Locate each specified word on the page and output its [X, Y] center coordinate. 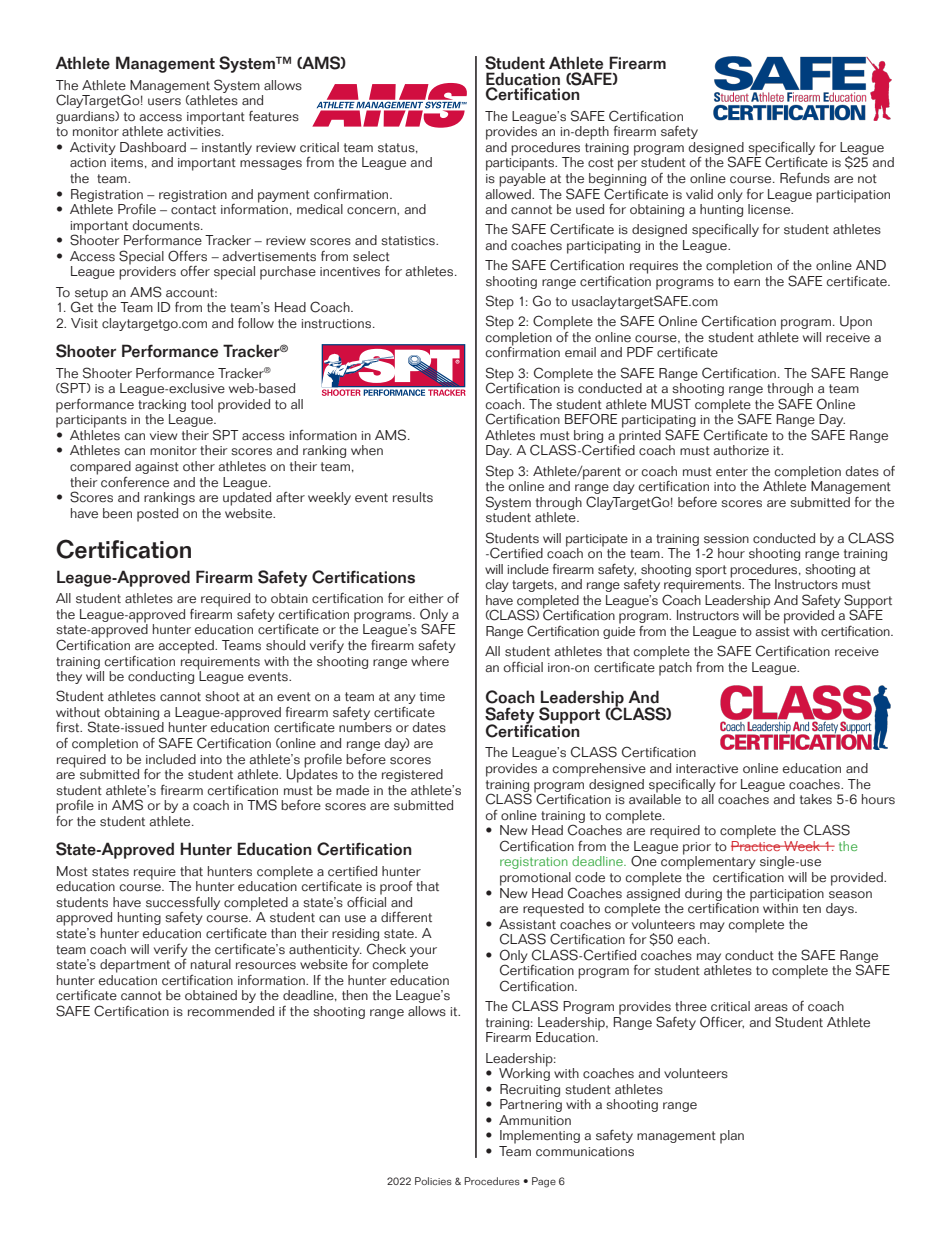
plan [732, 1137]
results [413, 497]
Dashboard [153, 147]
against [157, 468]
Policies [433, 1181]
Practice [757, 844]
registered [412, 775]
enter [732, 472]
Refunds [805, 178]
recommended [231, 1011]
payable [522, 178]
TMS [262, 805]
